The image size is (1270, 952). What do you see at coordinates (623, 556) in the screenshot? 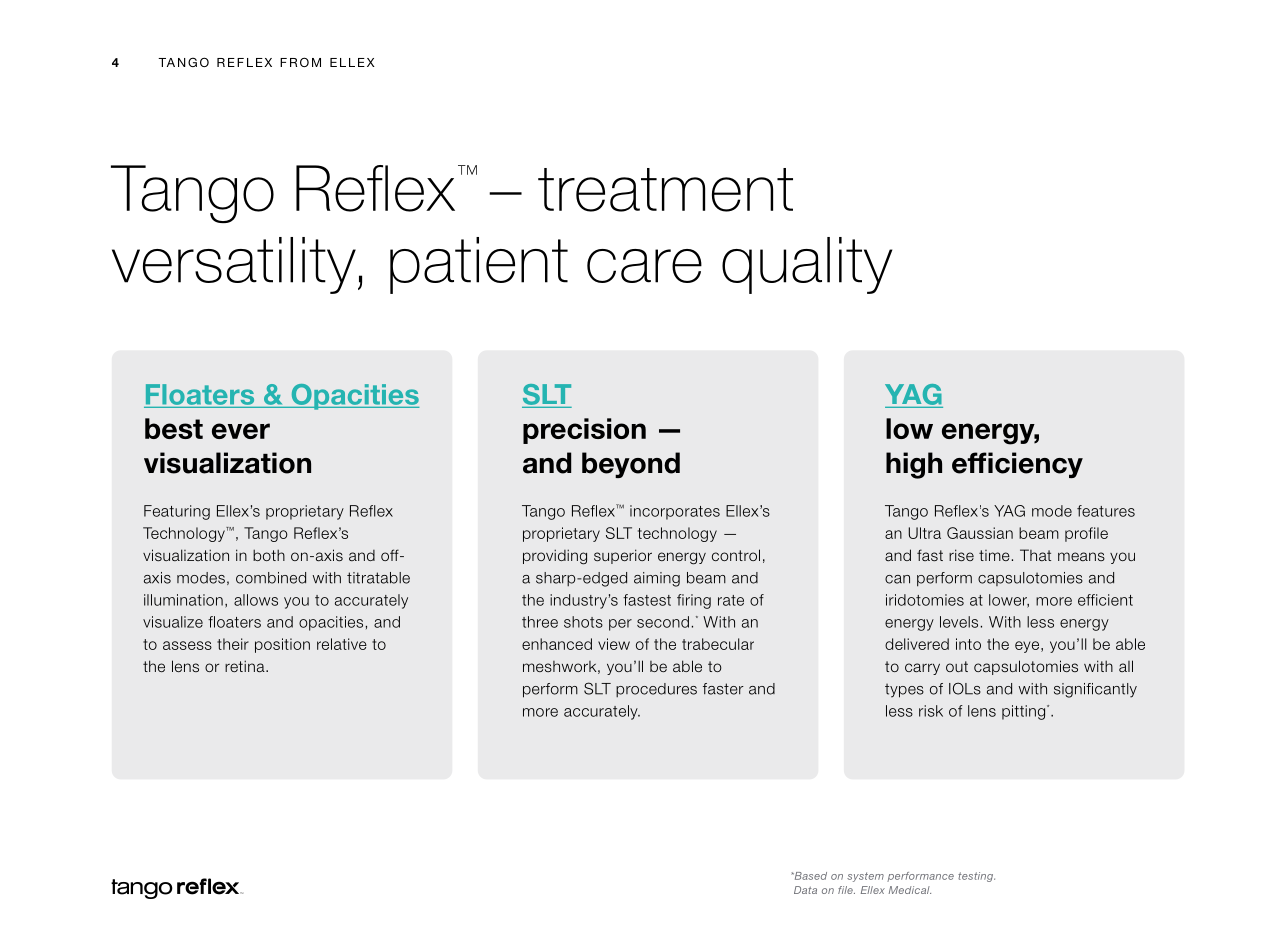
I see `superior` at bounding box center [623, 556].
